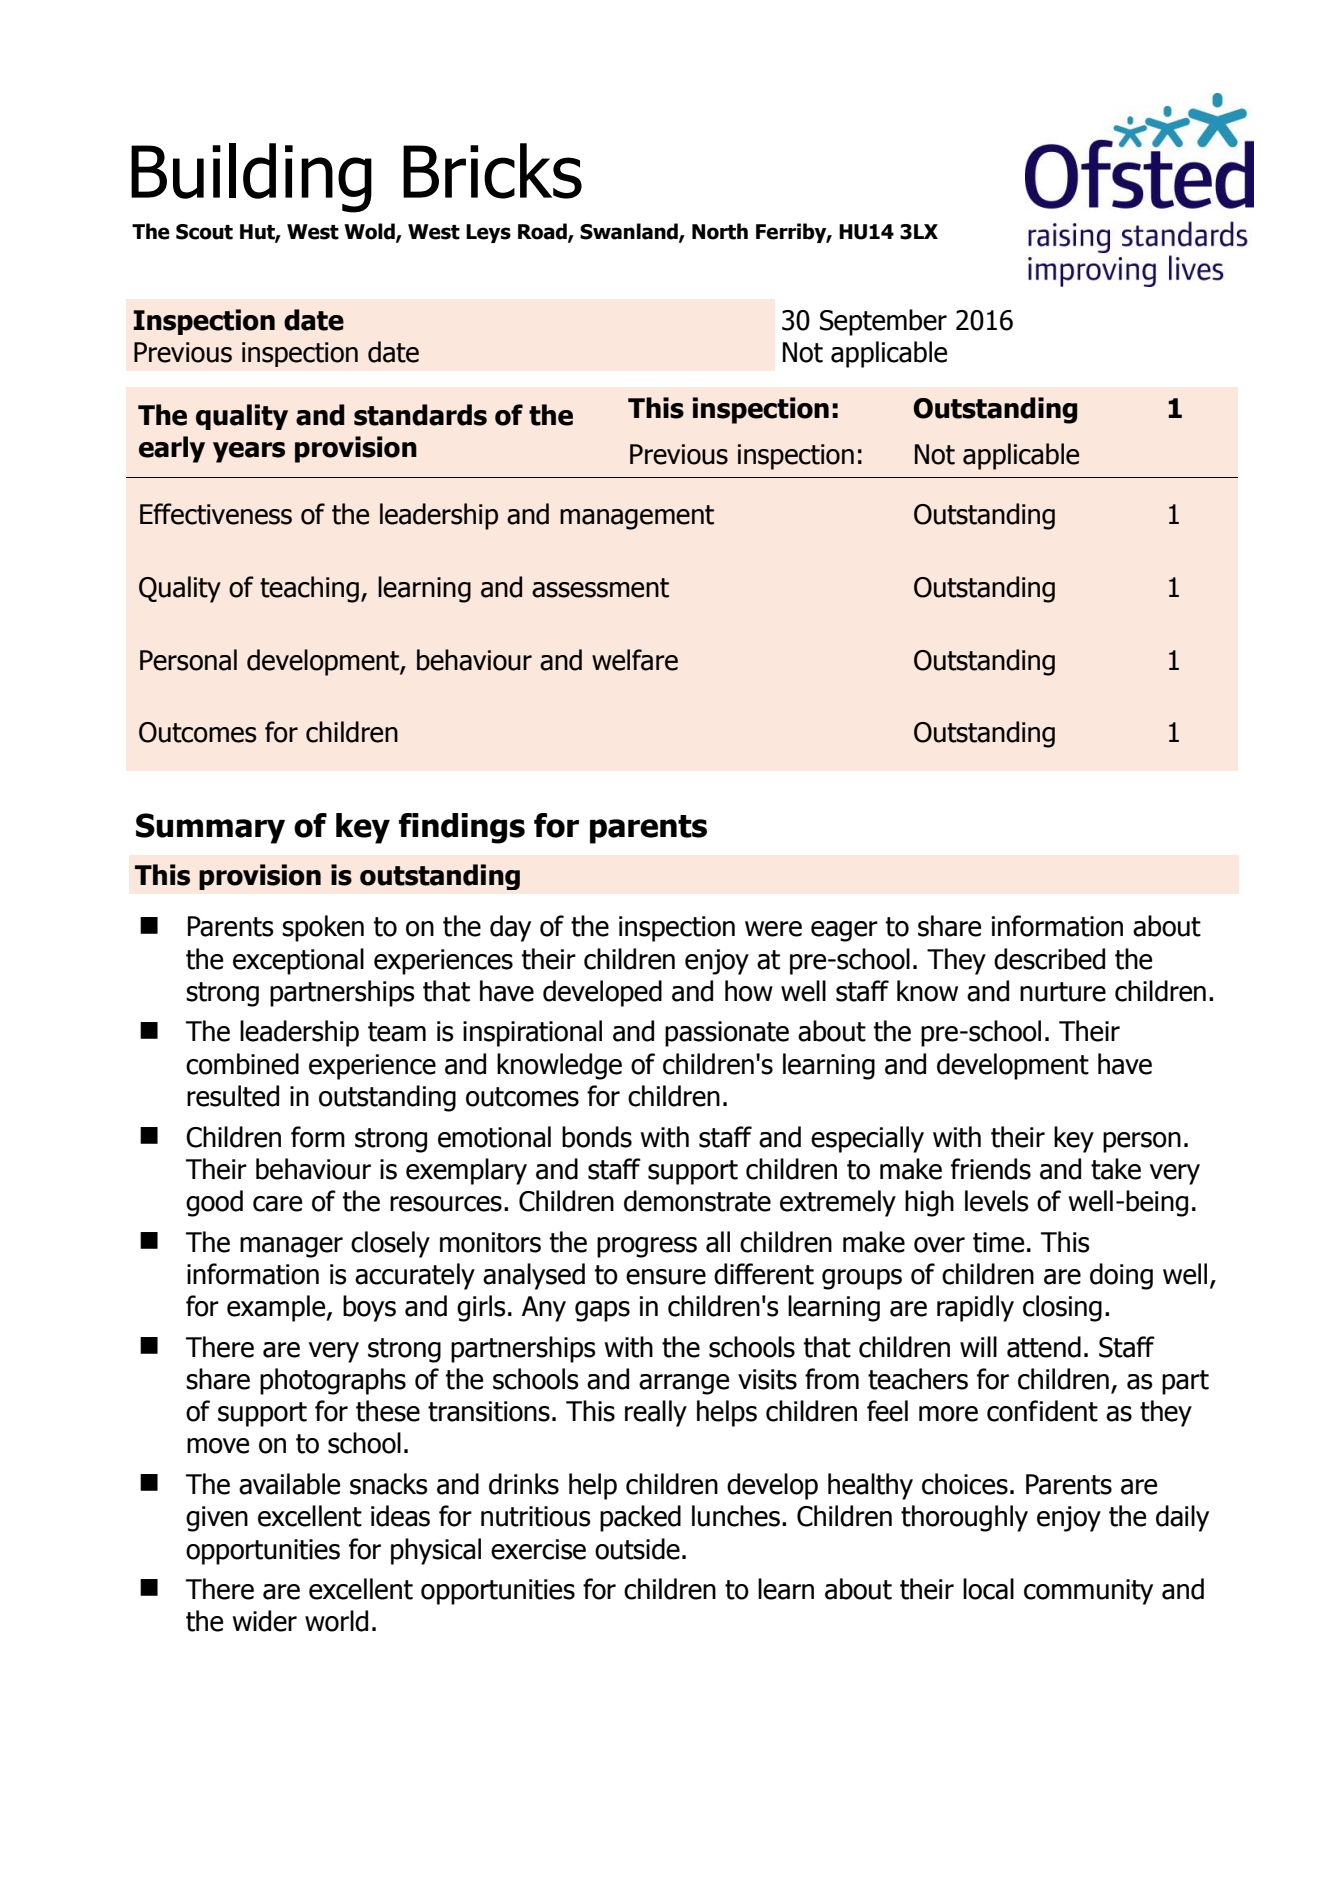  I want to click on outside, so click(637, 1549).
